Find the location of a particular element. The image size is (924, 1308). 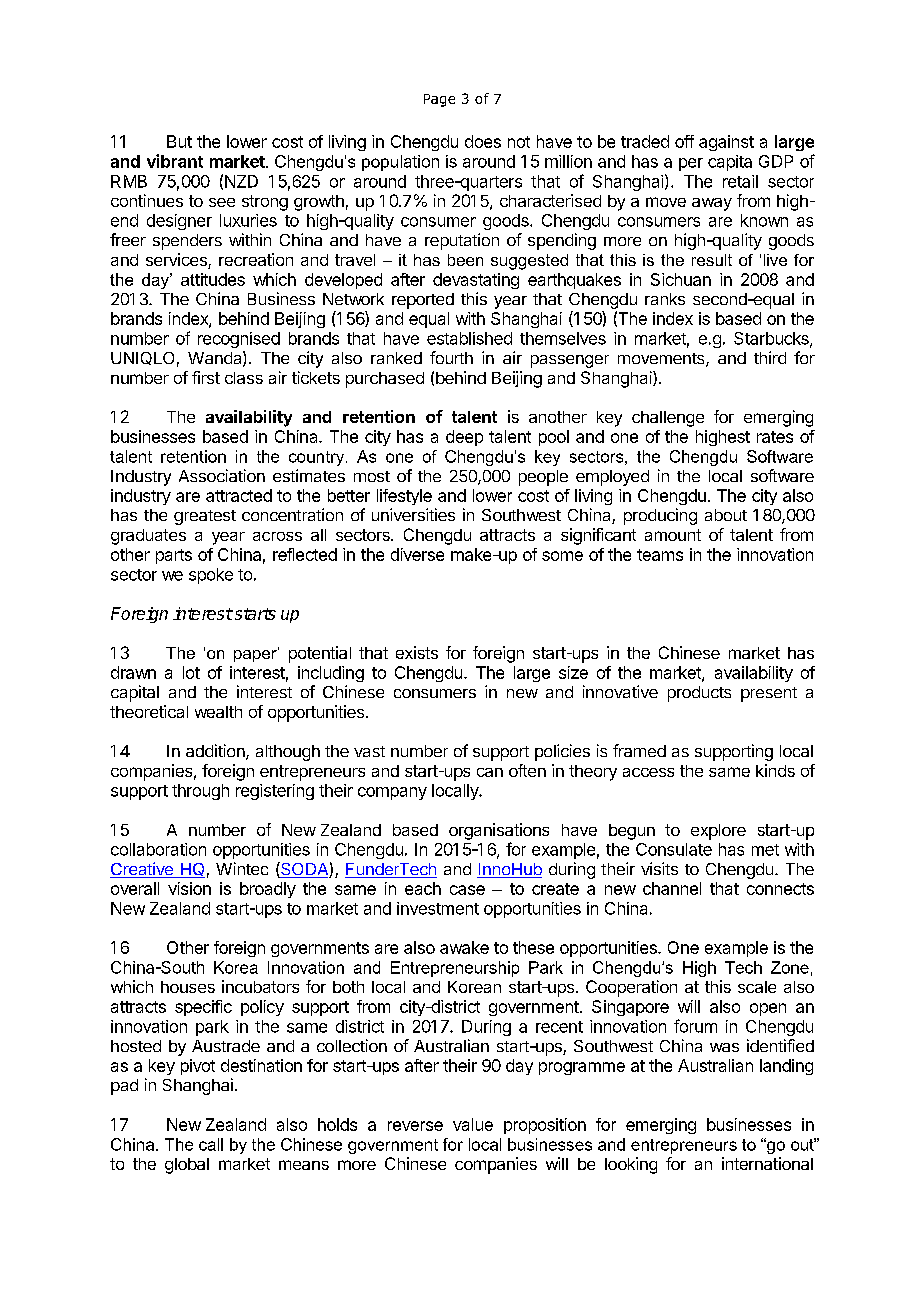

global is located at coordinates (187, 1166).
